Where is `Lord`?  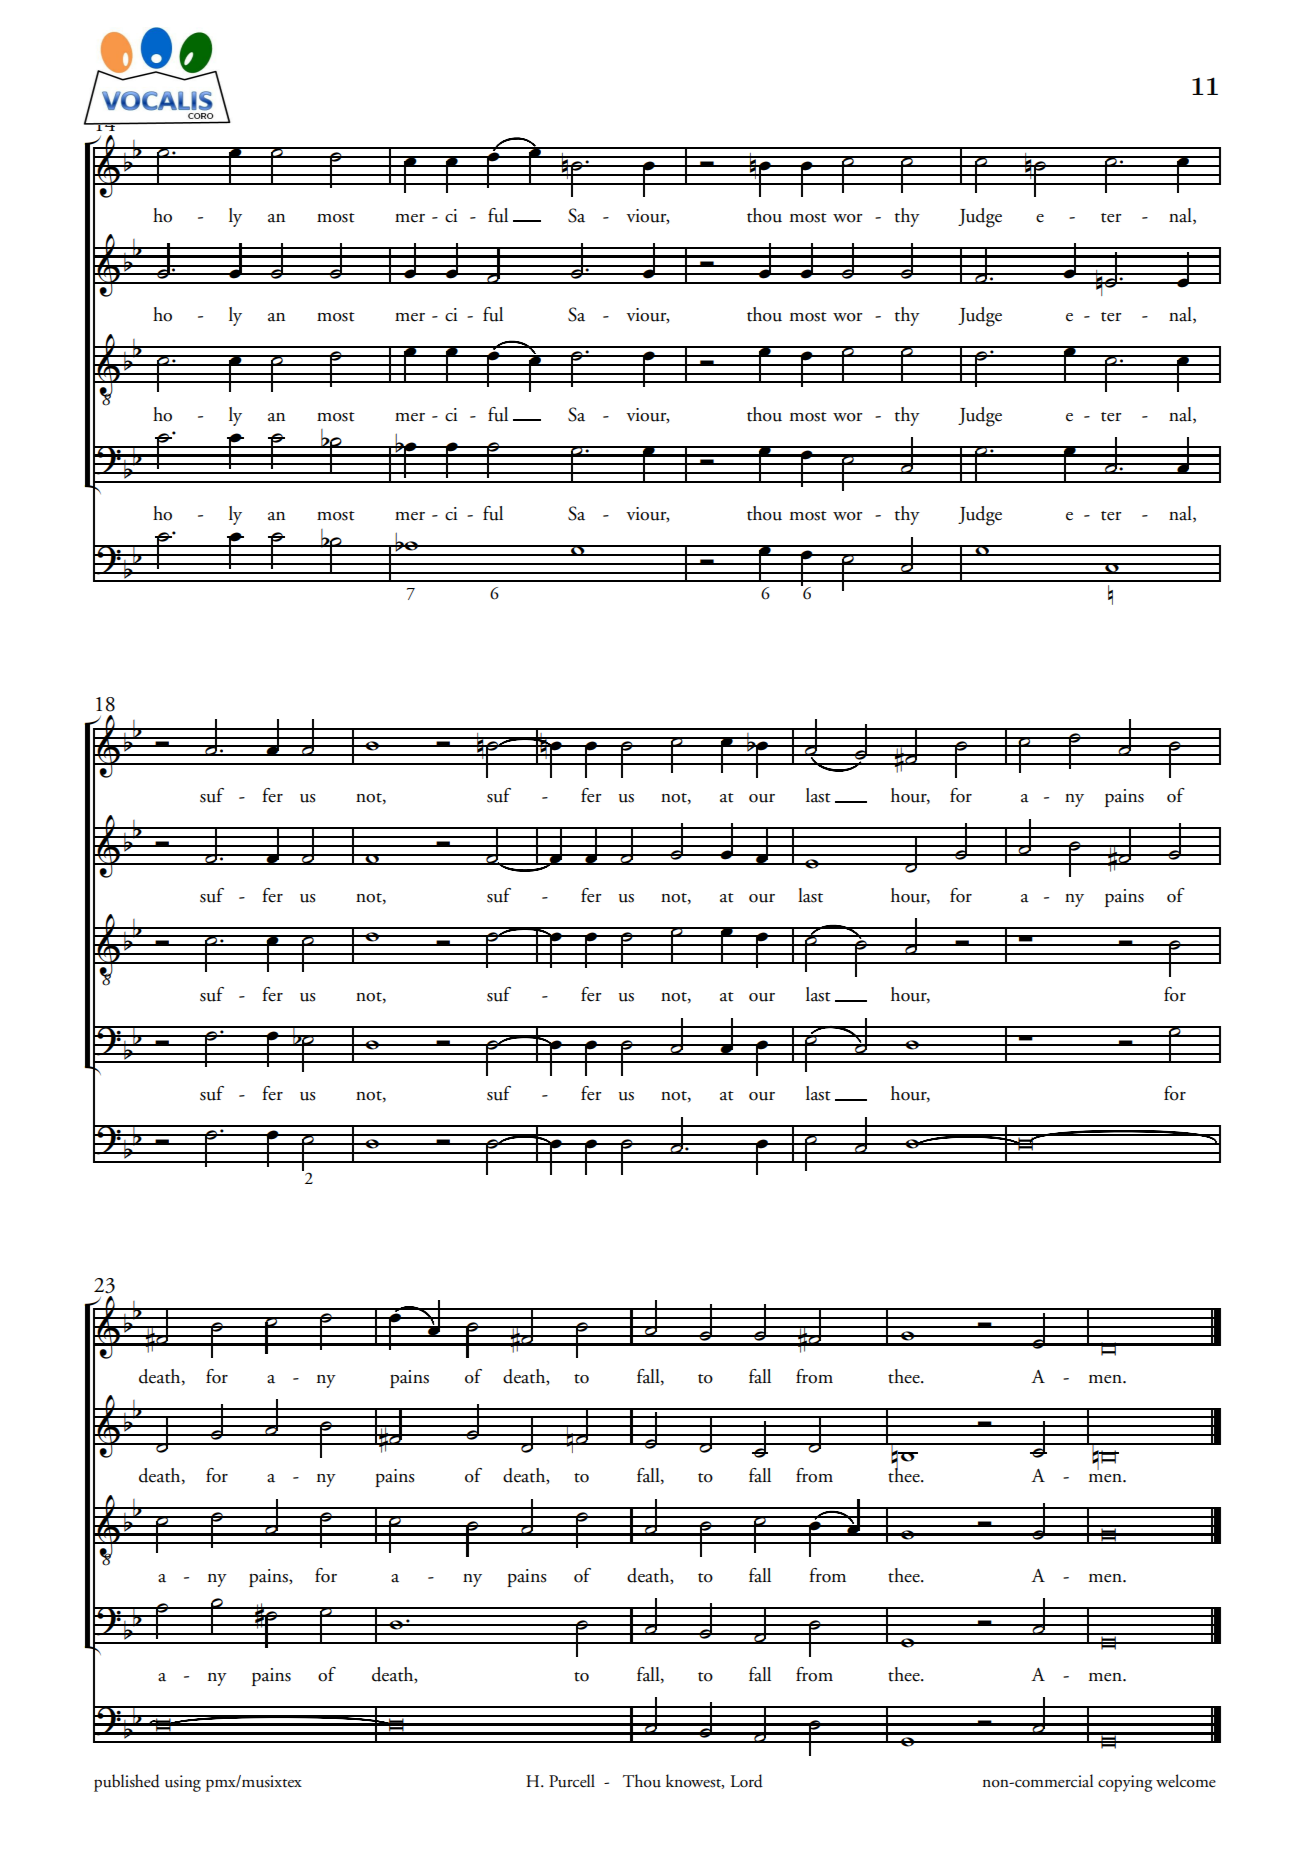 Lord is located at coordinates (747, 1781).
